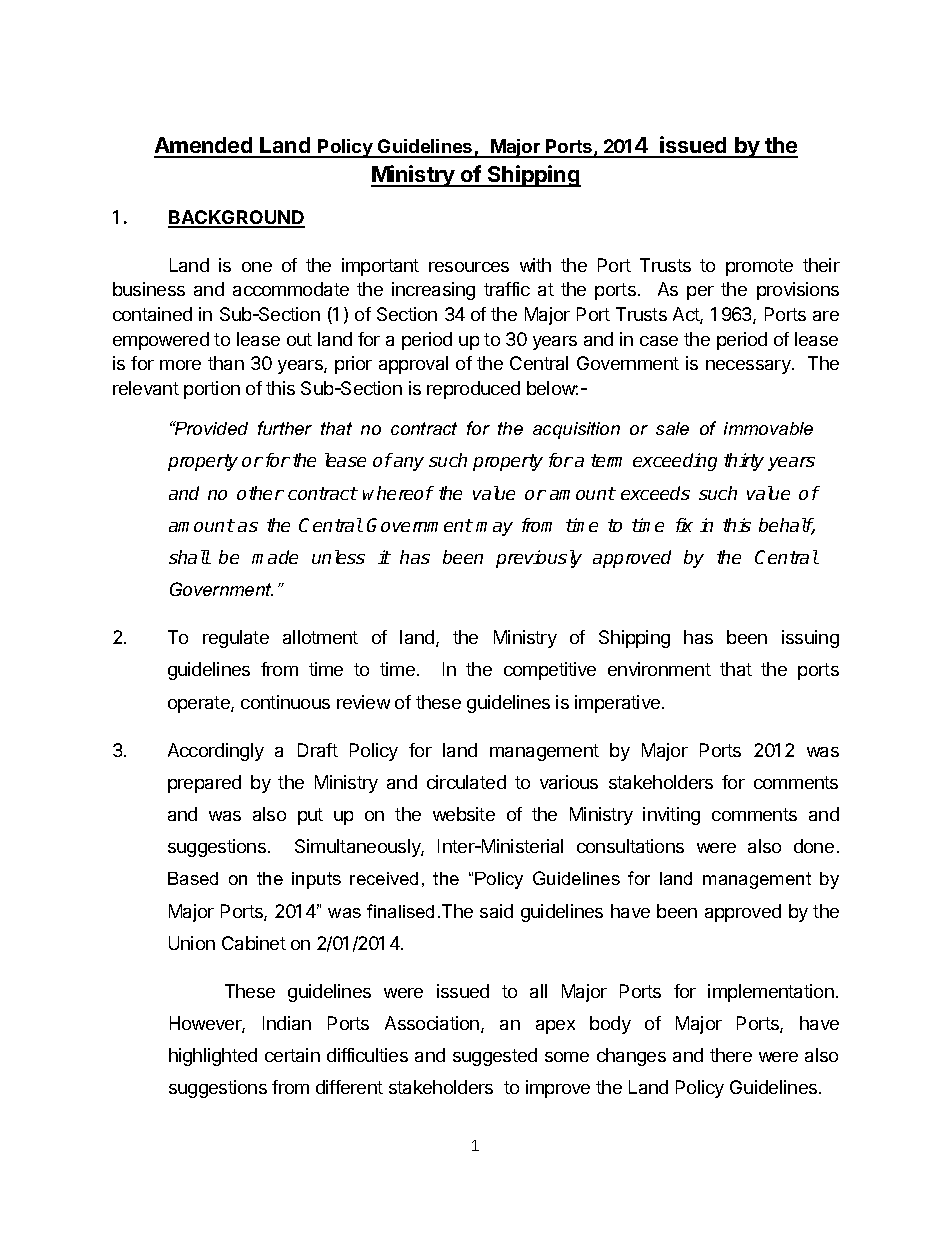 The width and height of the document is (952, 1233). Describe the element at coordinates (204, 147) in the document. I see `Amended` at that location.
